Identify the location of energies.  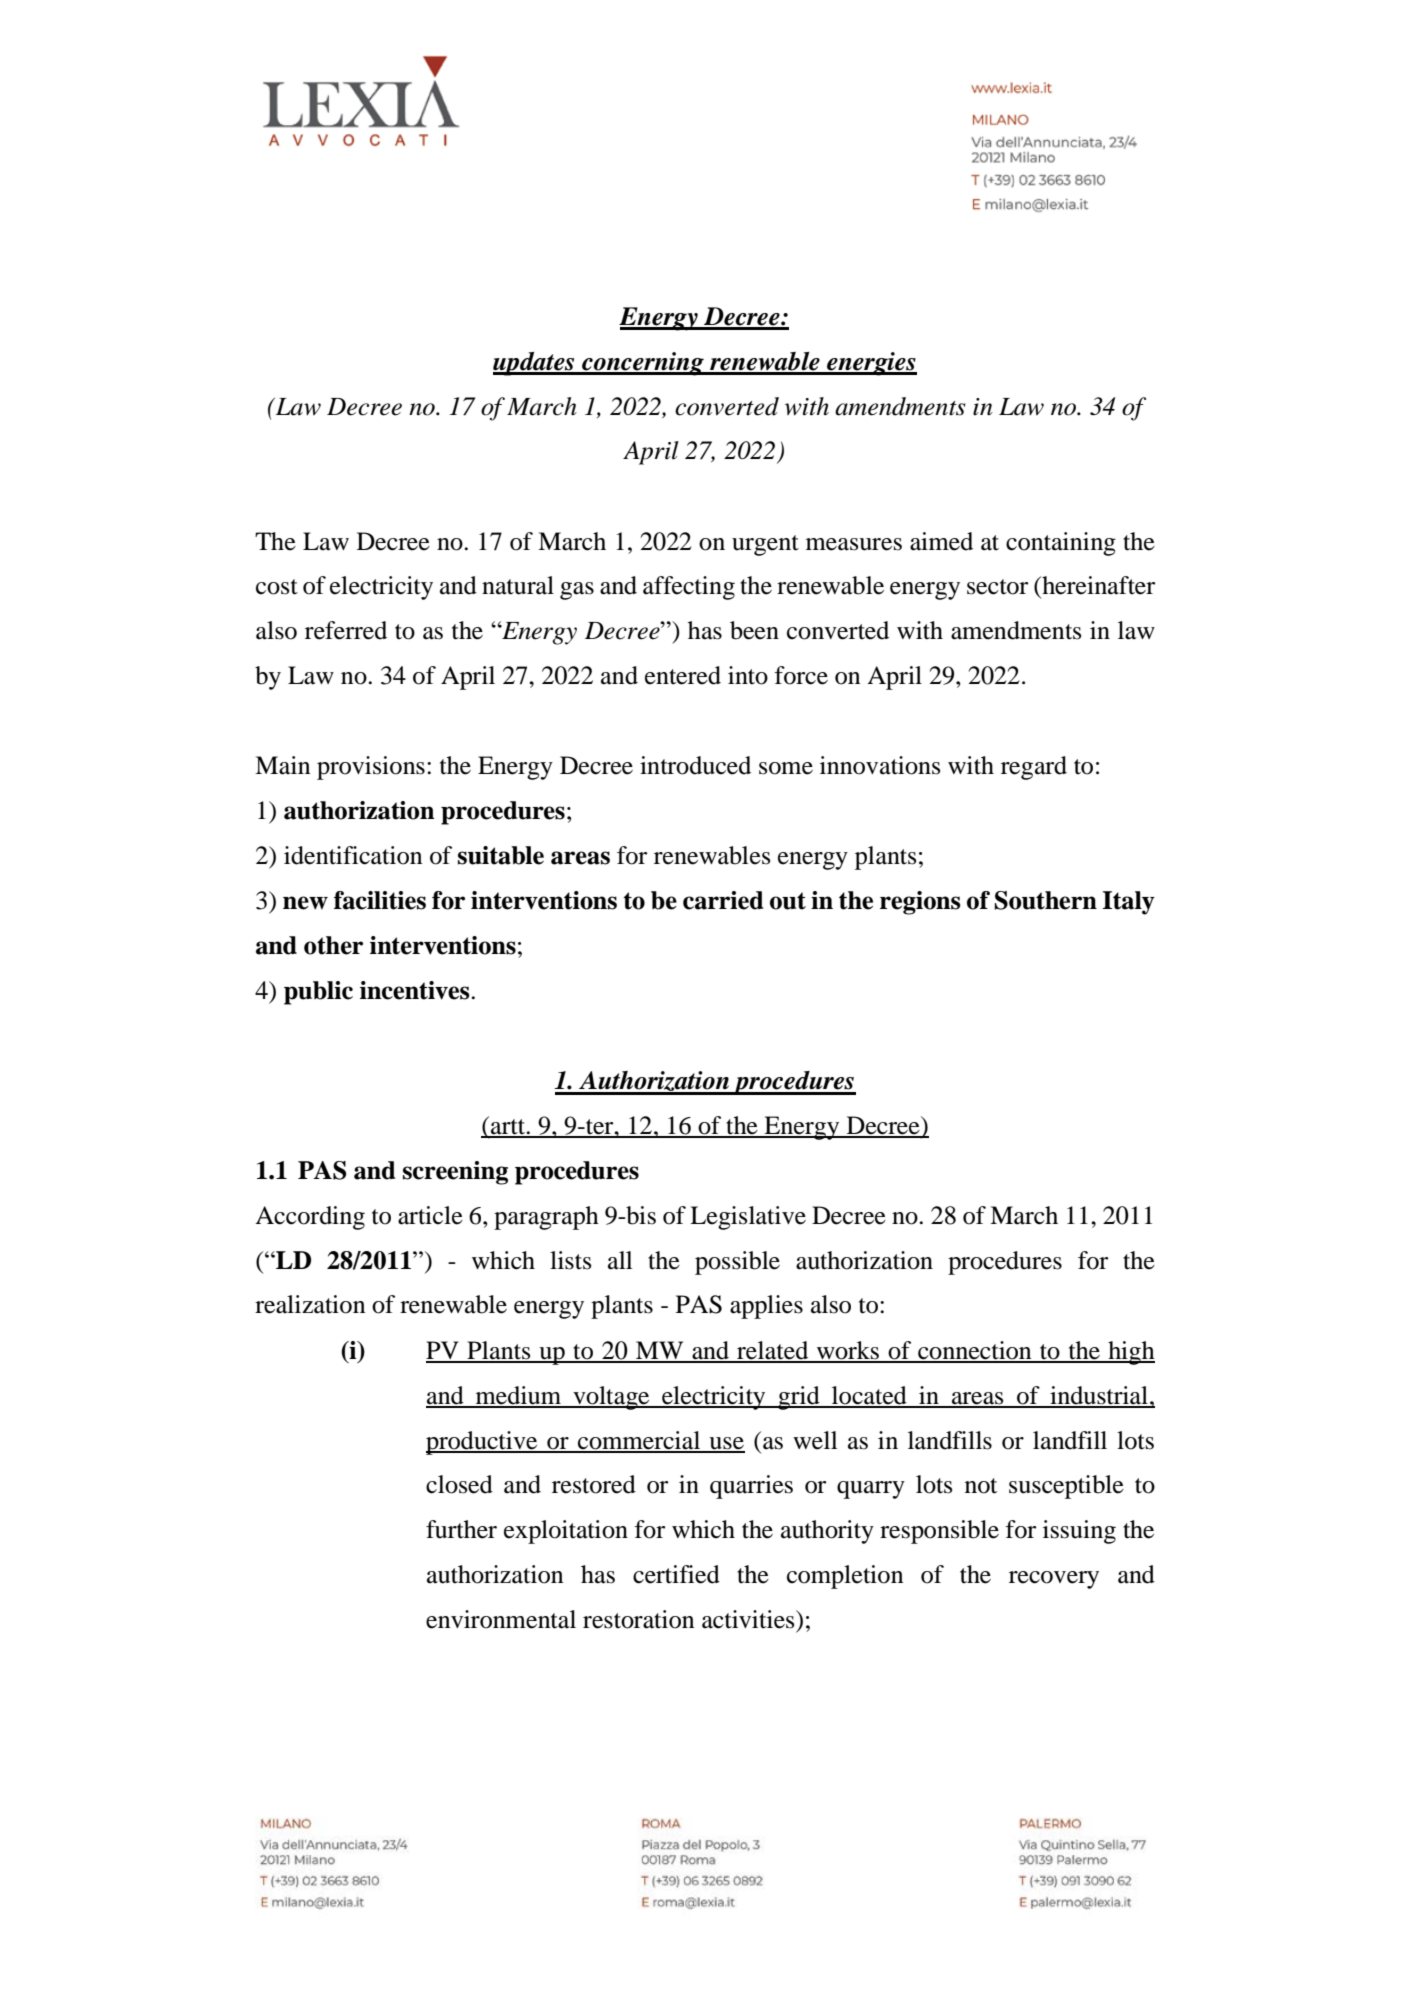
(871, 364).
